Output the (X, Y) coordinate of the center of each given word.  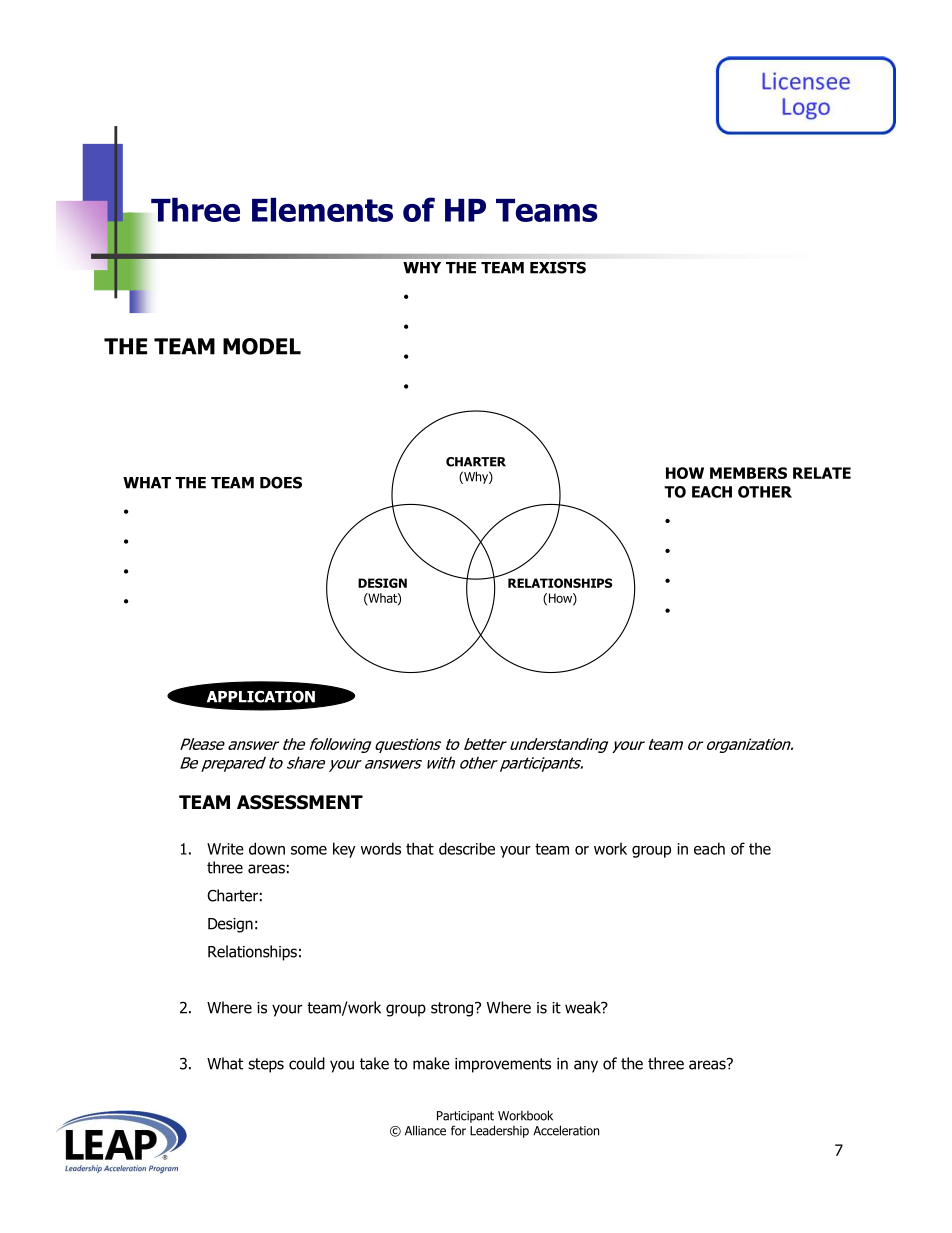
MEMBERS (748, 473)
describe (467, 848)
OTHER (765, 492)
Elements (322, 210)
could (307, 1063)
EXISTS (558, 268)
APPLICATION (261, 696)
